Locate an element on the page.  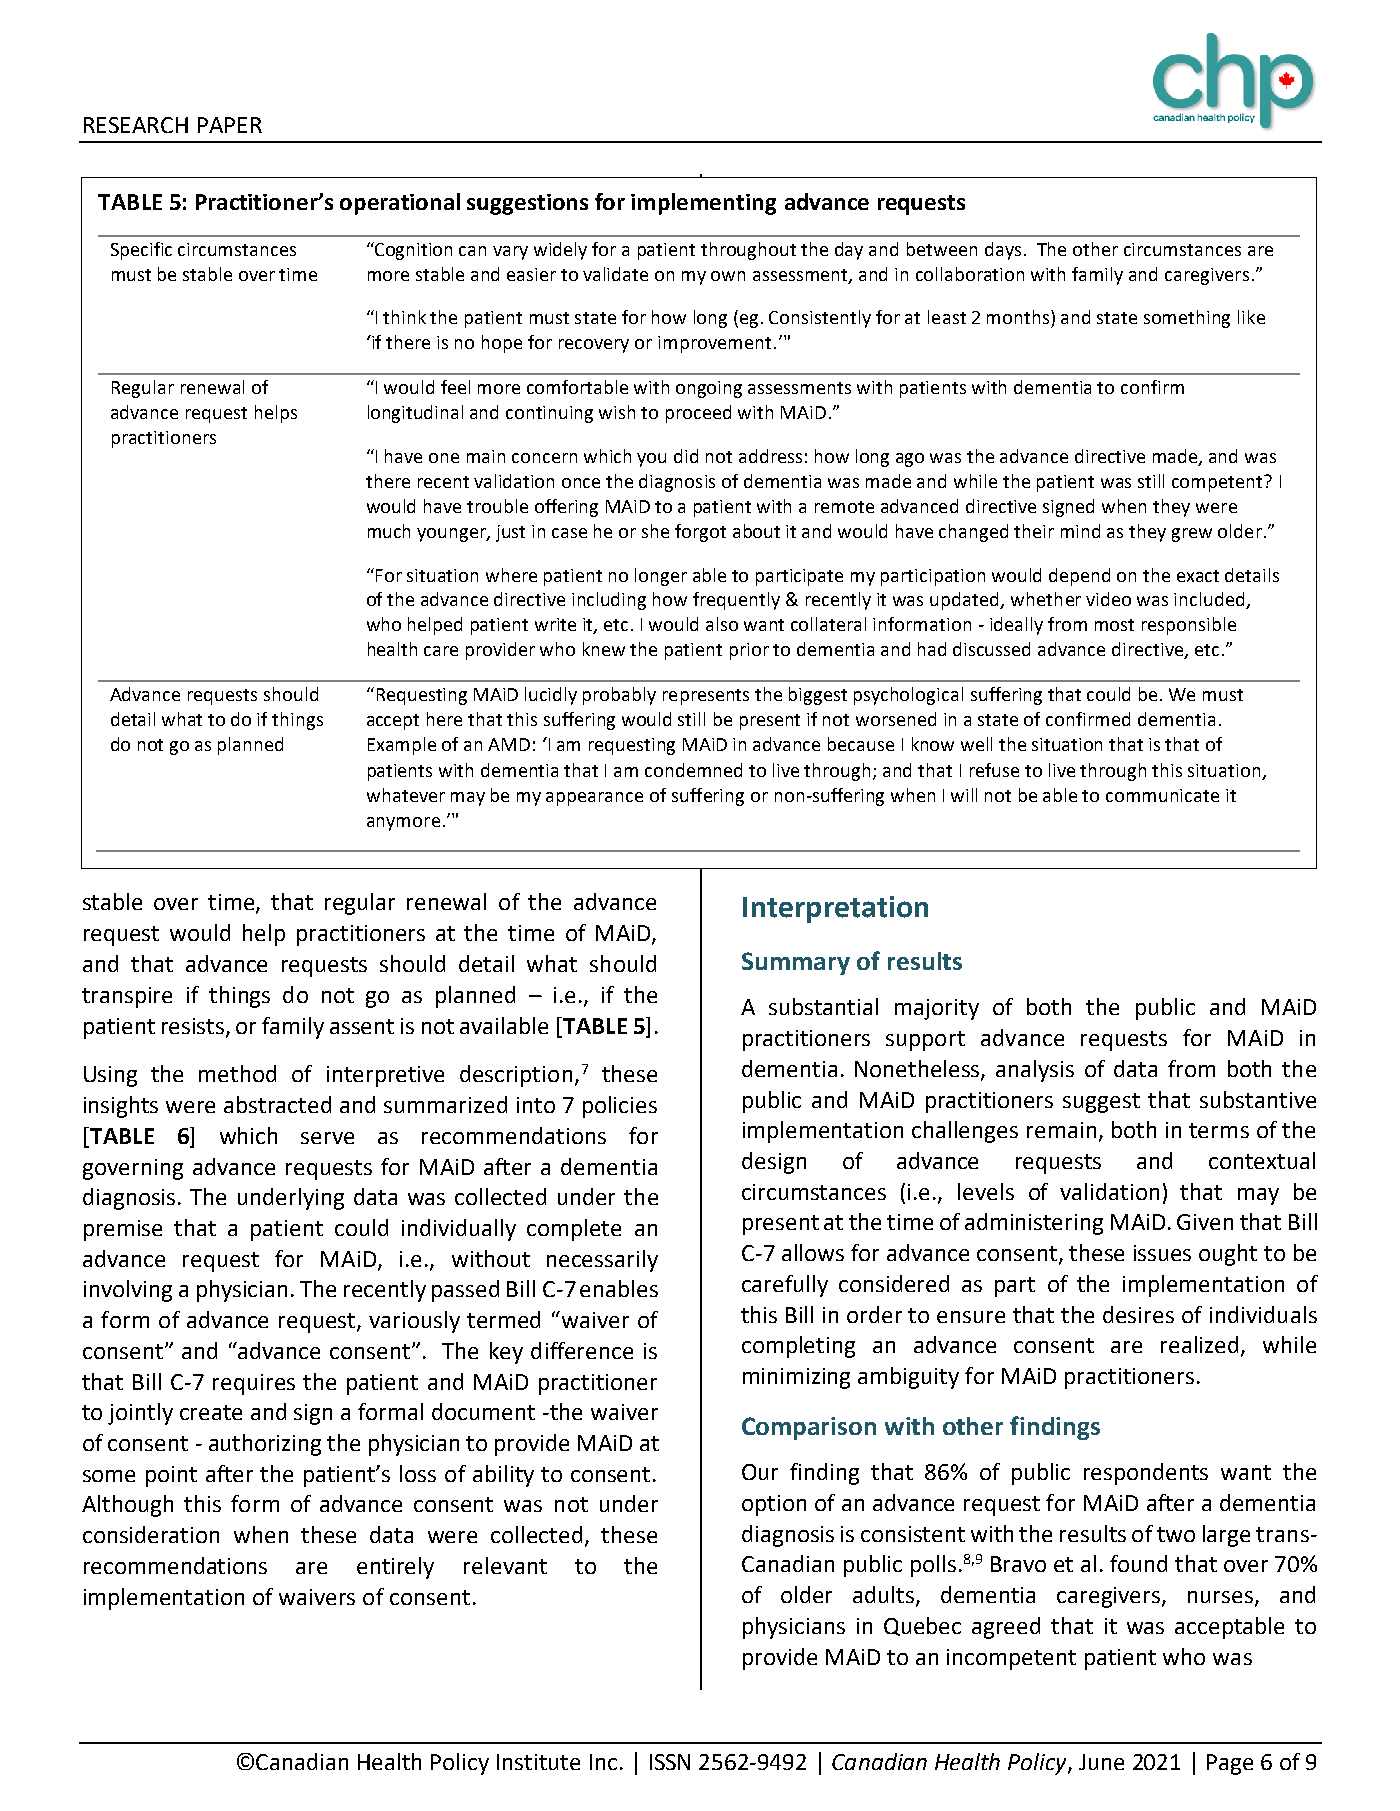
resists is located at coordinates (194, 1027).
